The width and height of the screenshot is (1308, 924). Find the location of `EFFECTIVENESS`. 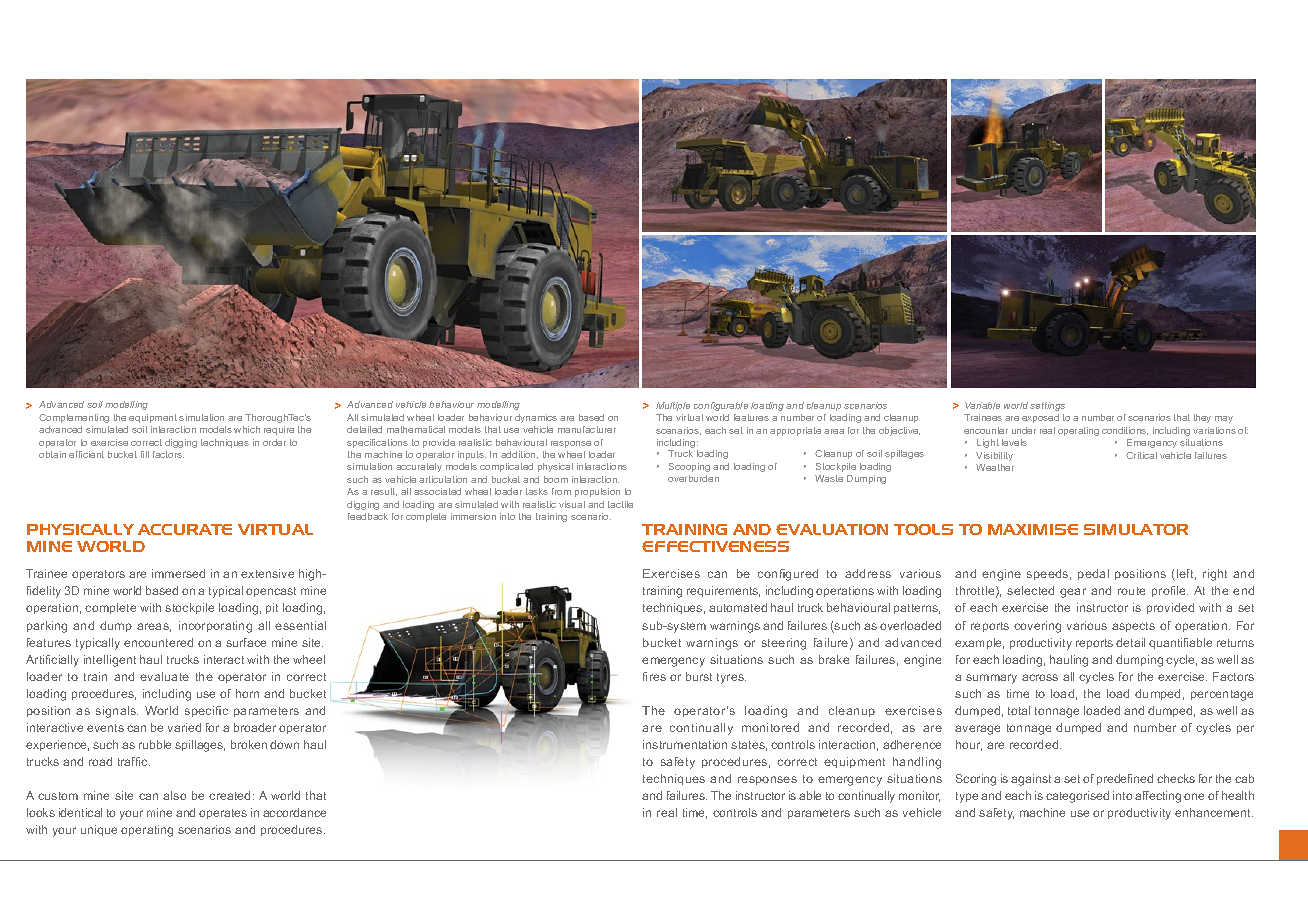

EFFECTIVENESS is located at coordinates (715, 546).
